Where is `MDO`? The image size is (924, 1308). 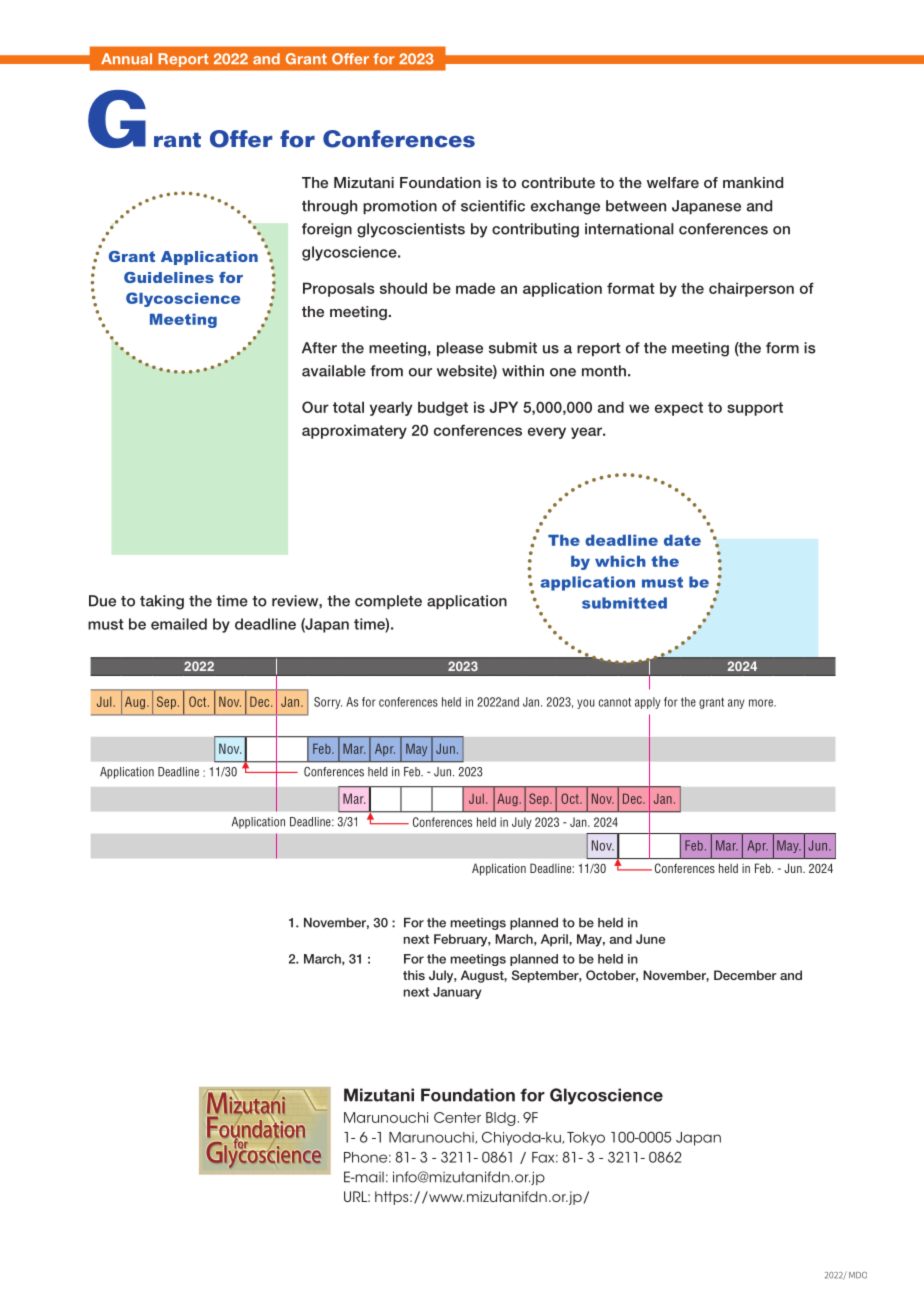 MDO is located at coordinates (858, 1275).
